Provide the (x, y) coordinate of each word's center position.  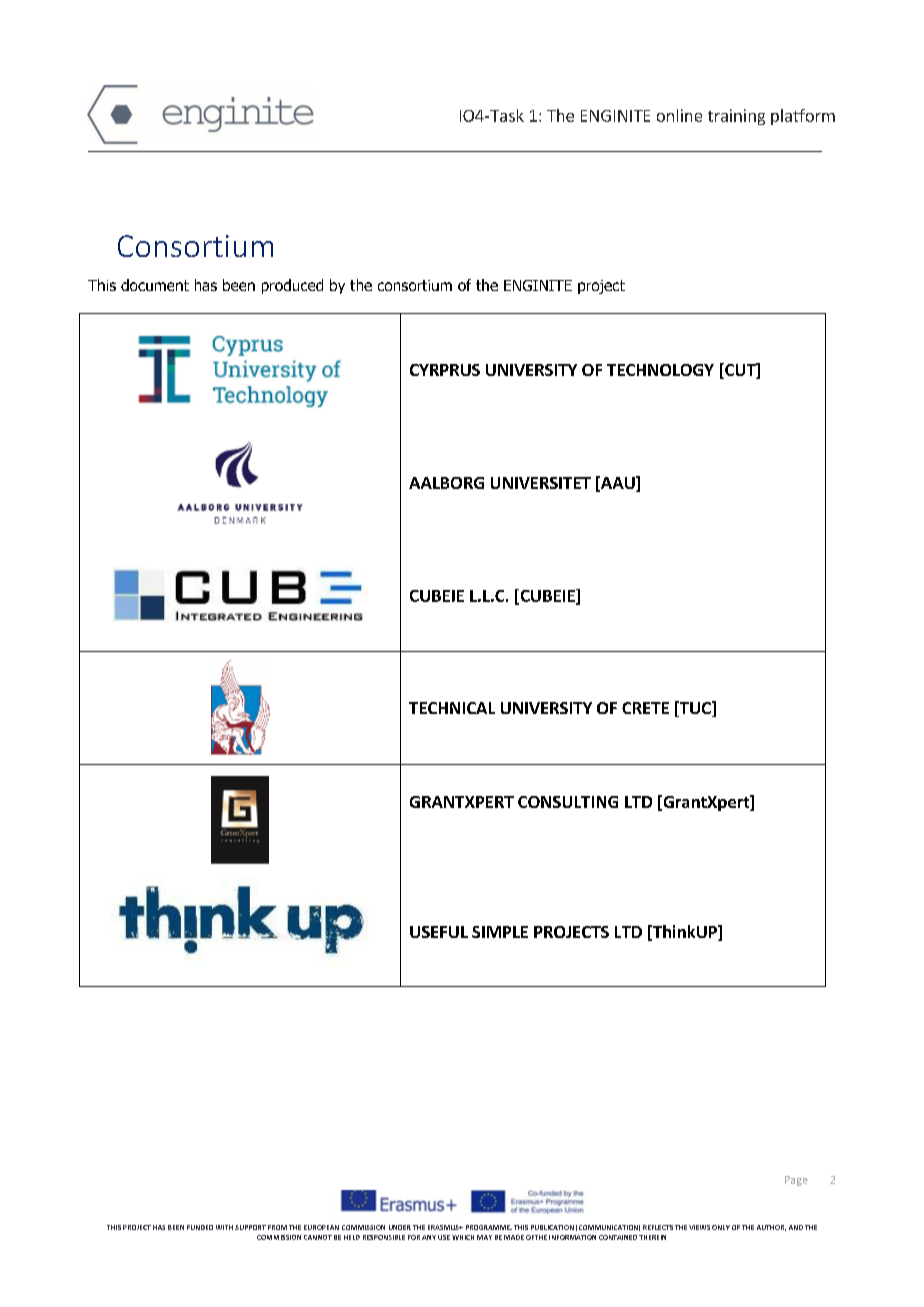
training (736, 117)
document (155, 285)
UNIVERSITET (541, 483)
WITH (224, 1227)
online (679, 115)
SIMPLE (500, 932)
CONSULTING (568, 802)
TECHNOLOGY (660, 370)
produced (292, 286)
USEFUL (439, 932)
